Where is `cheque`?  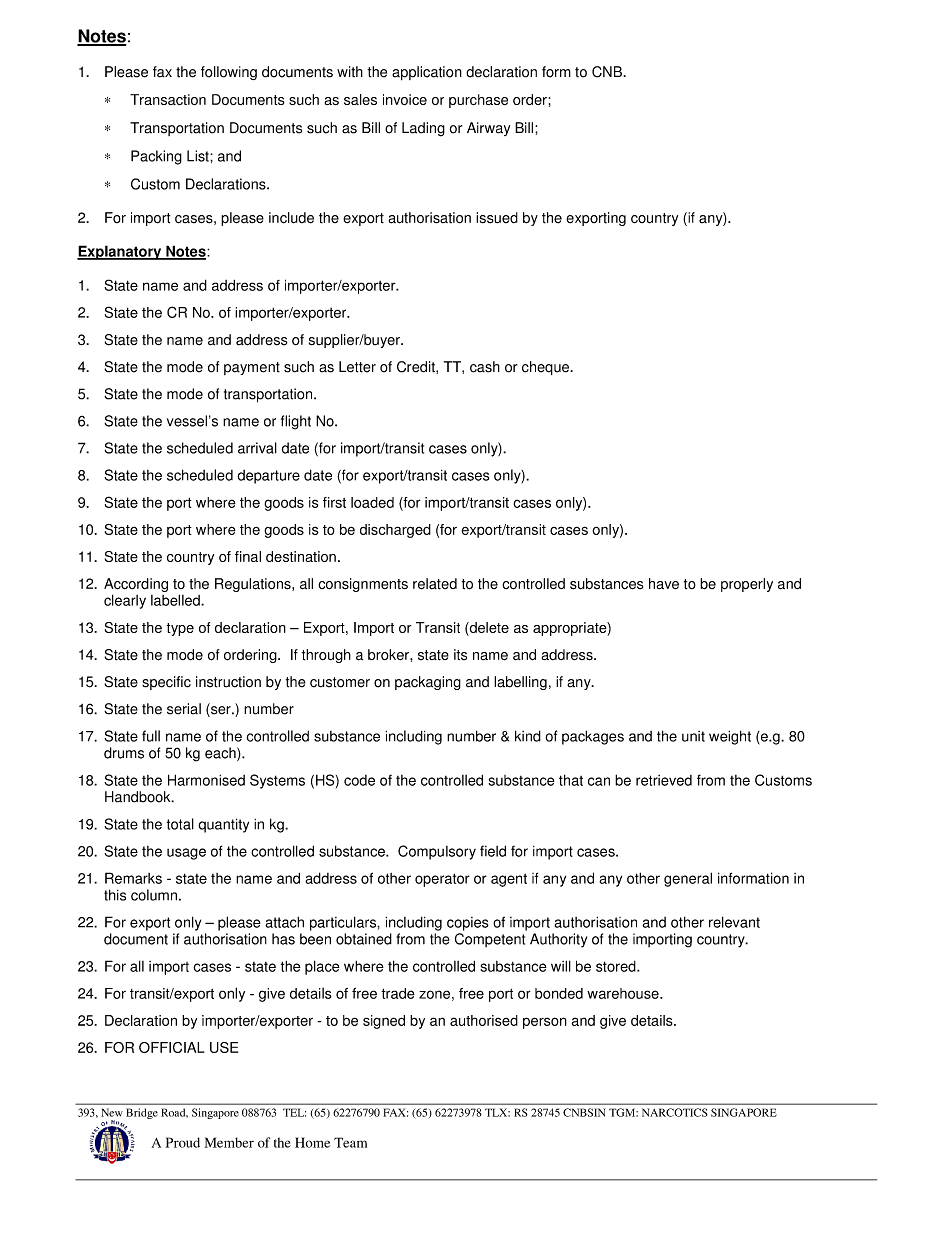
cheque is located at coordinates (546, 368).
